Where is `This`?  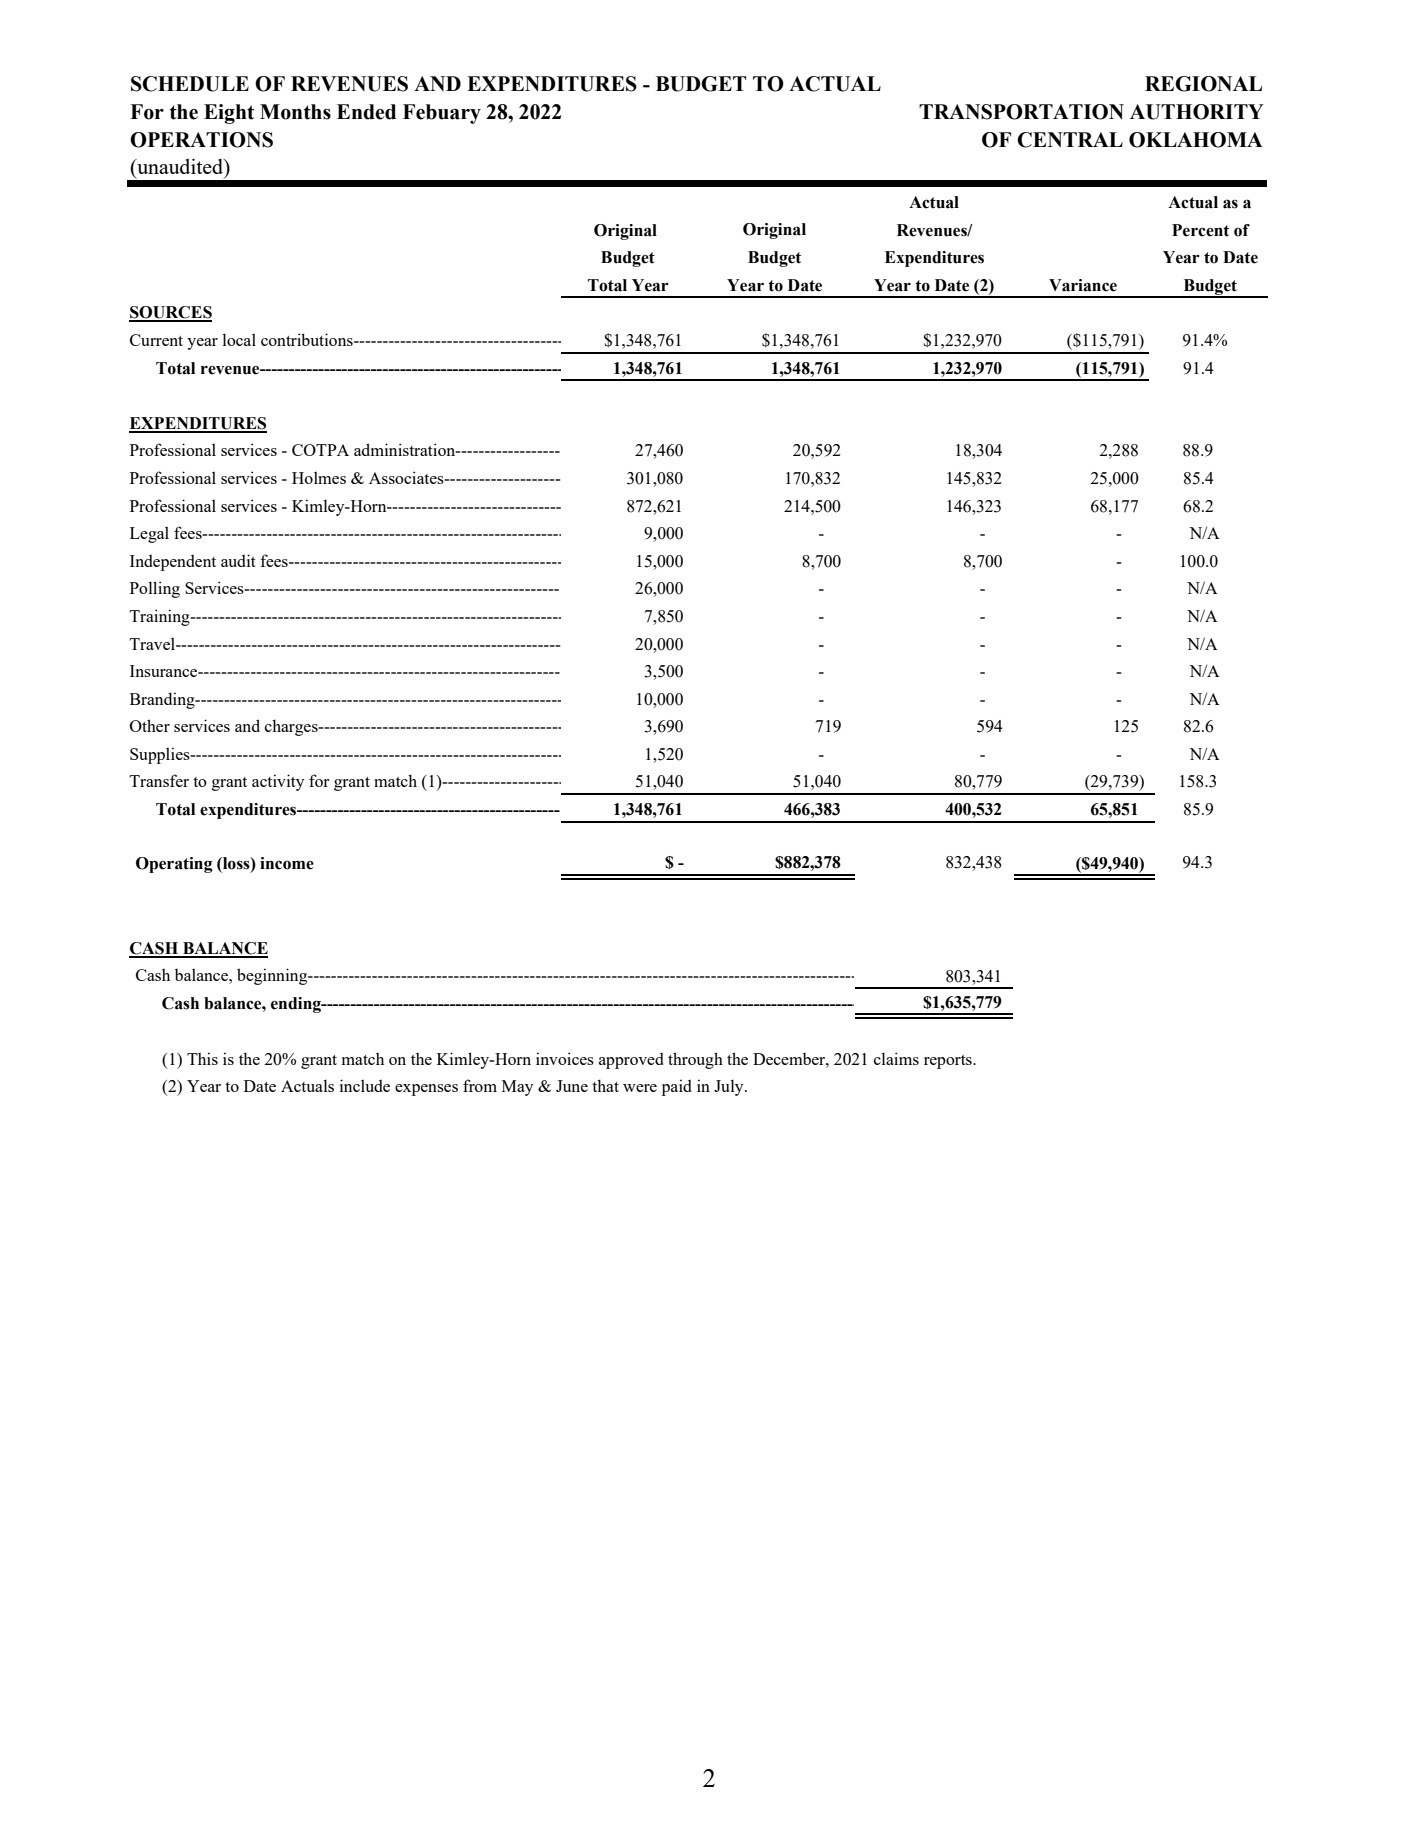 This is located at coordinates (202, 1058).
